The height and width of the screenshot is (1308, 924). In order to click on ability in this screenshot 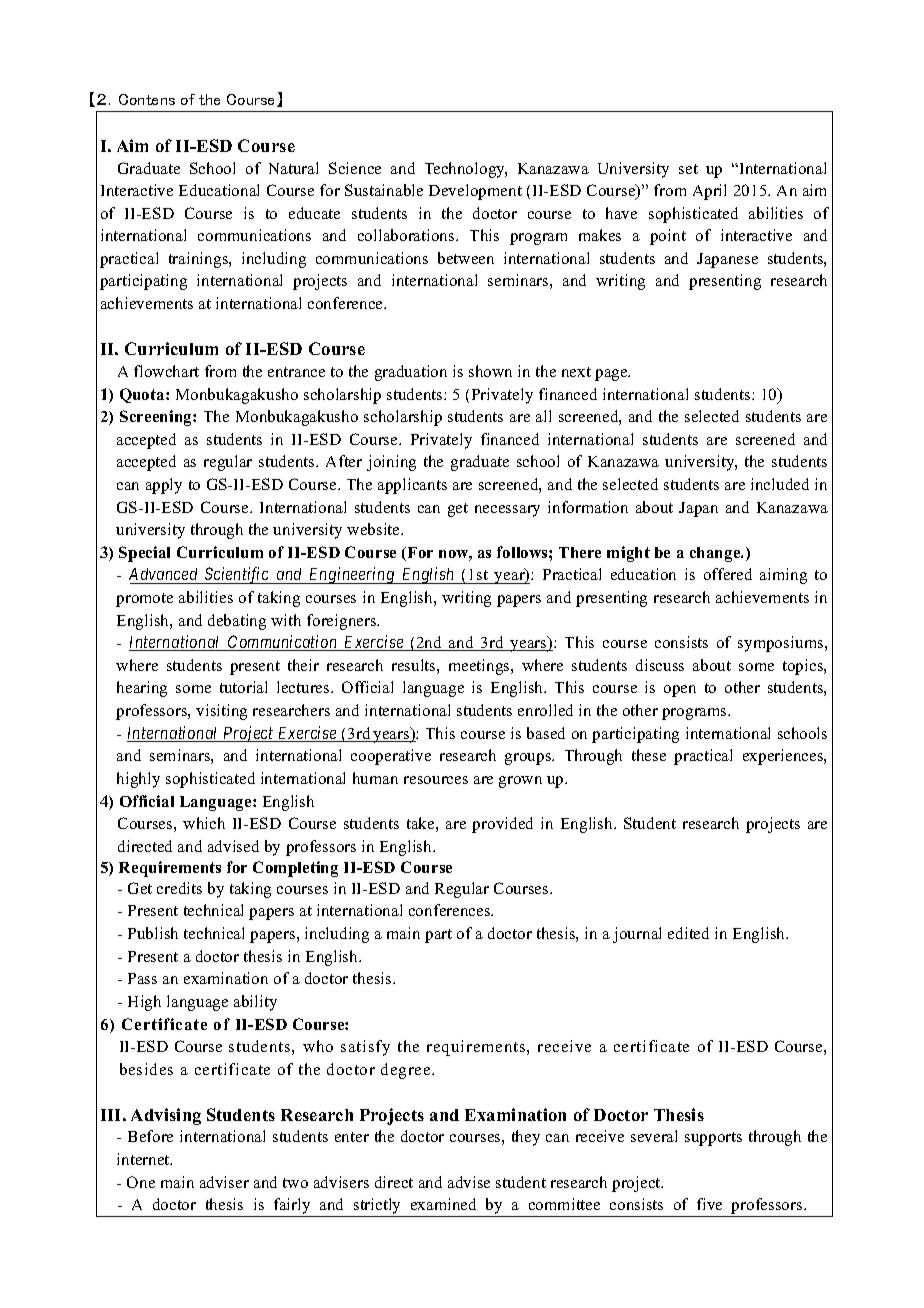, I will do `click(255, 1003)`.
